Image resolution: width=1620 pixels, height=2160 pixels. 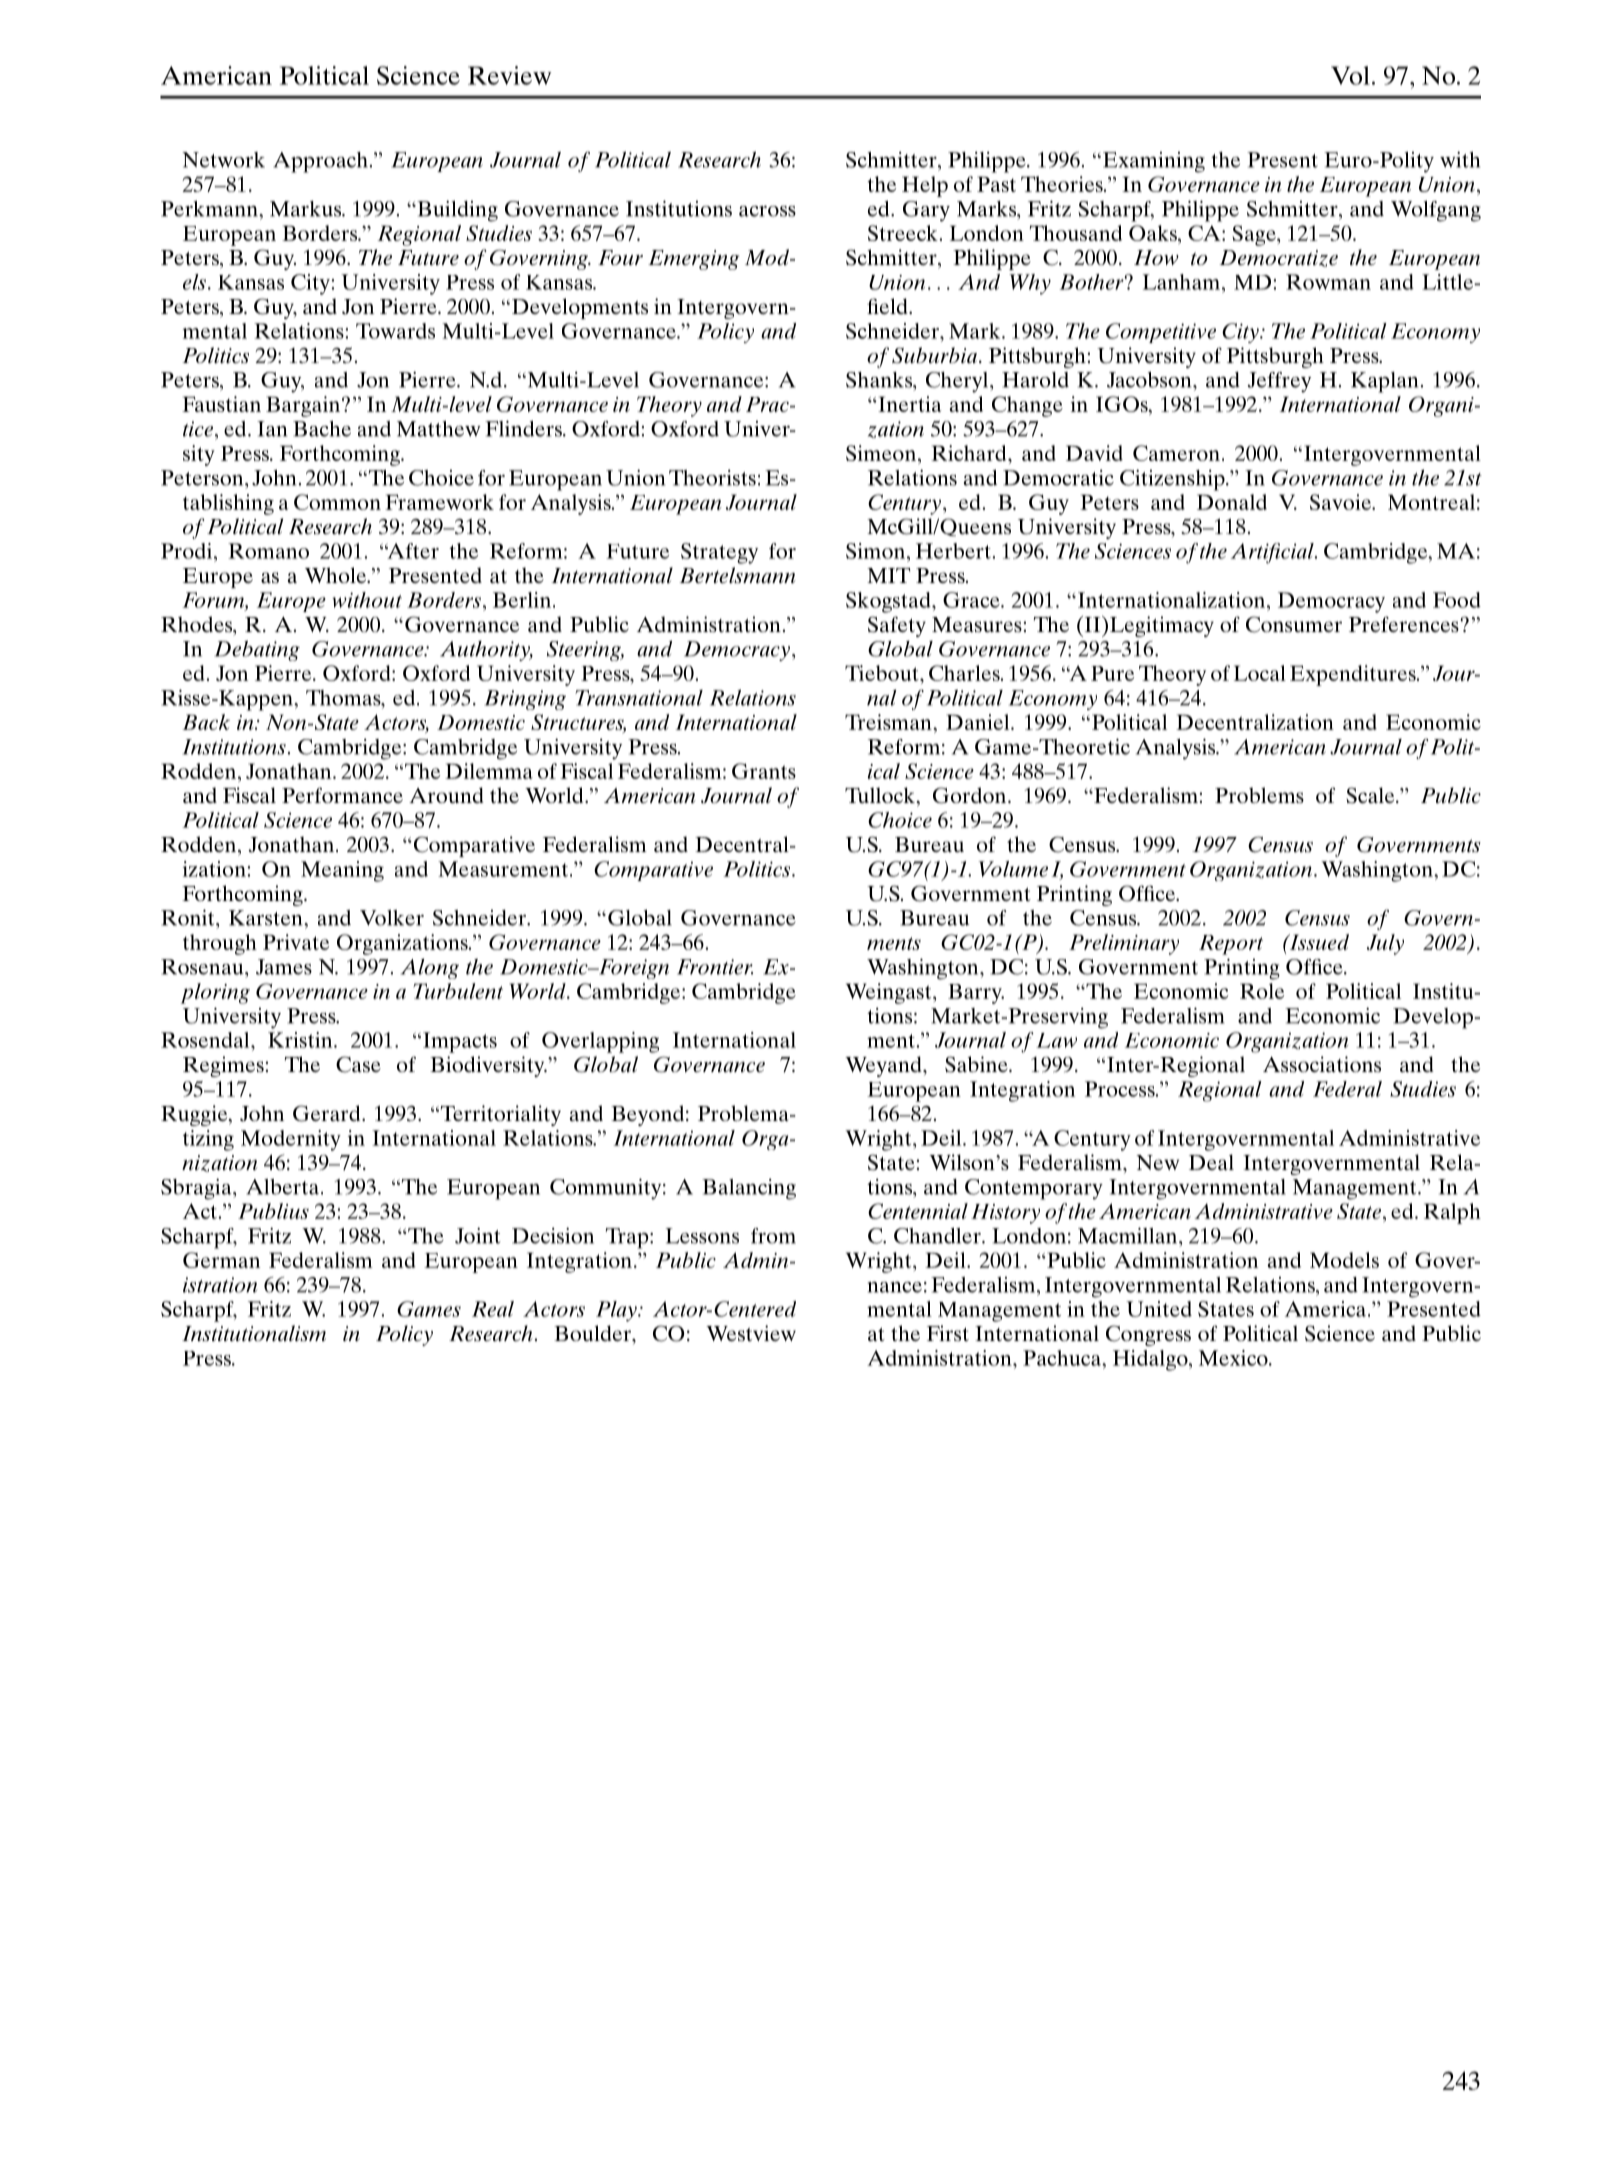 What do you see at coordinates (1234, 1358) in the screenshot?
I see `Mexico` at bounding box center [1234, 1358].
